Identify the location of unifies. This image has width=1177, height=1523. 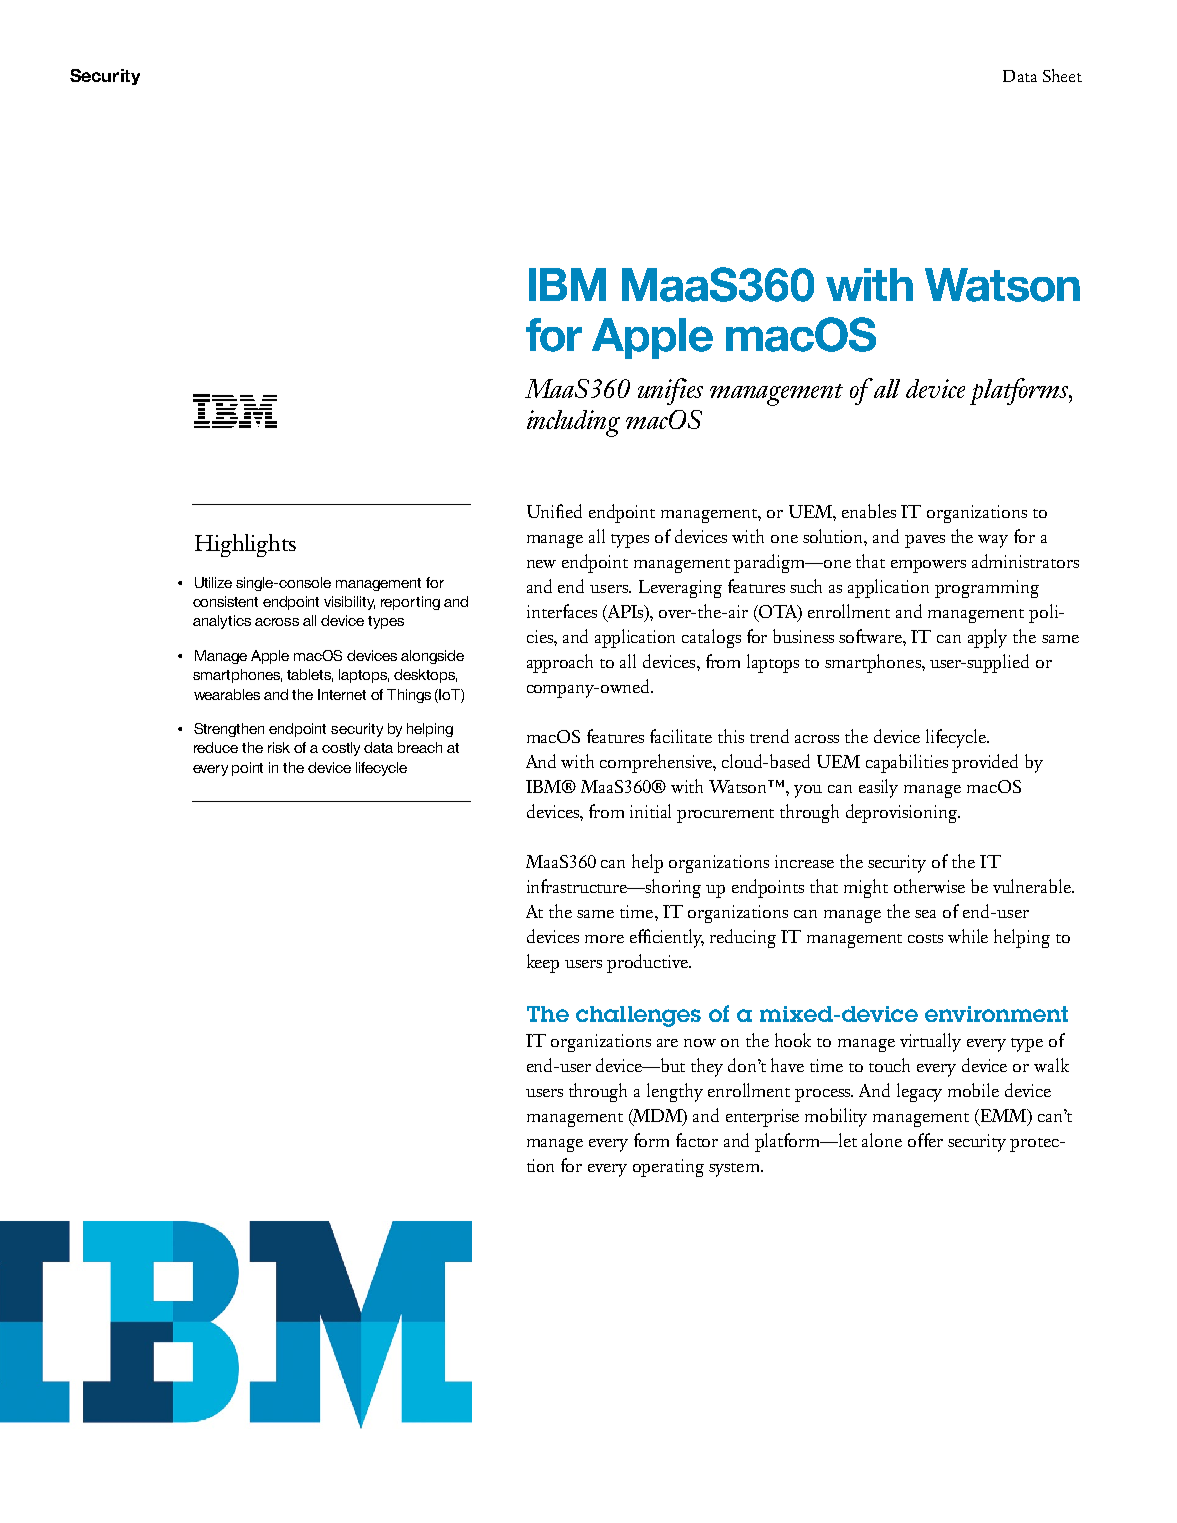
(670, 391).
